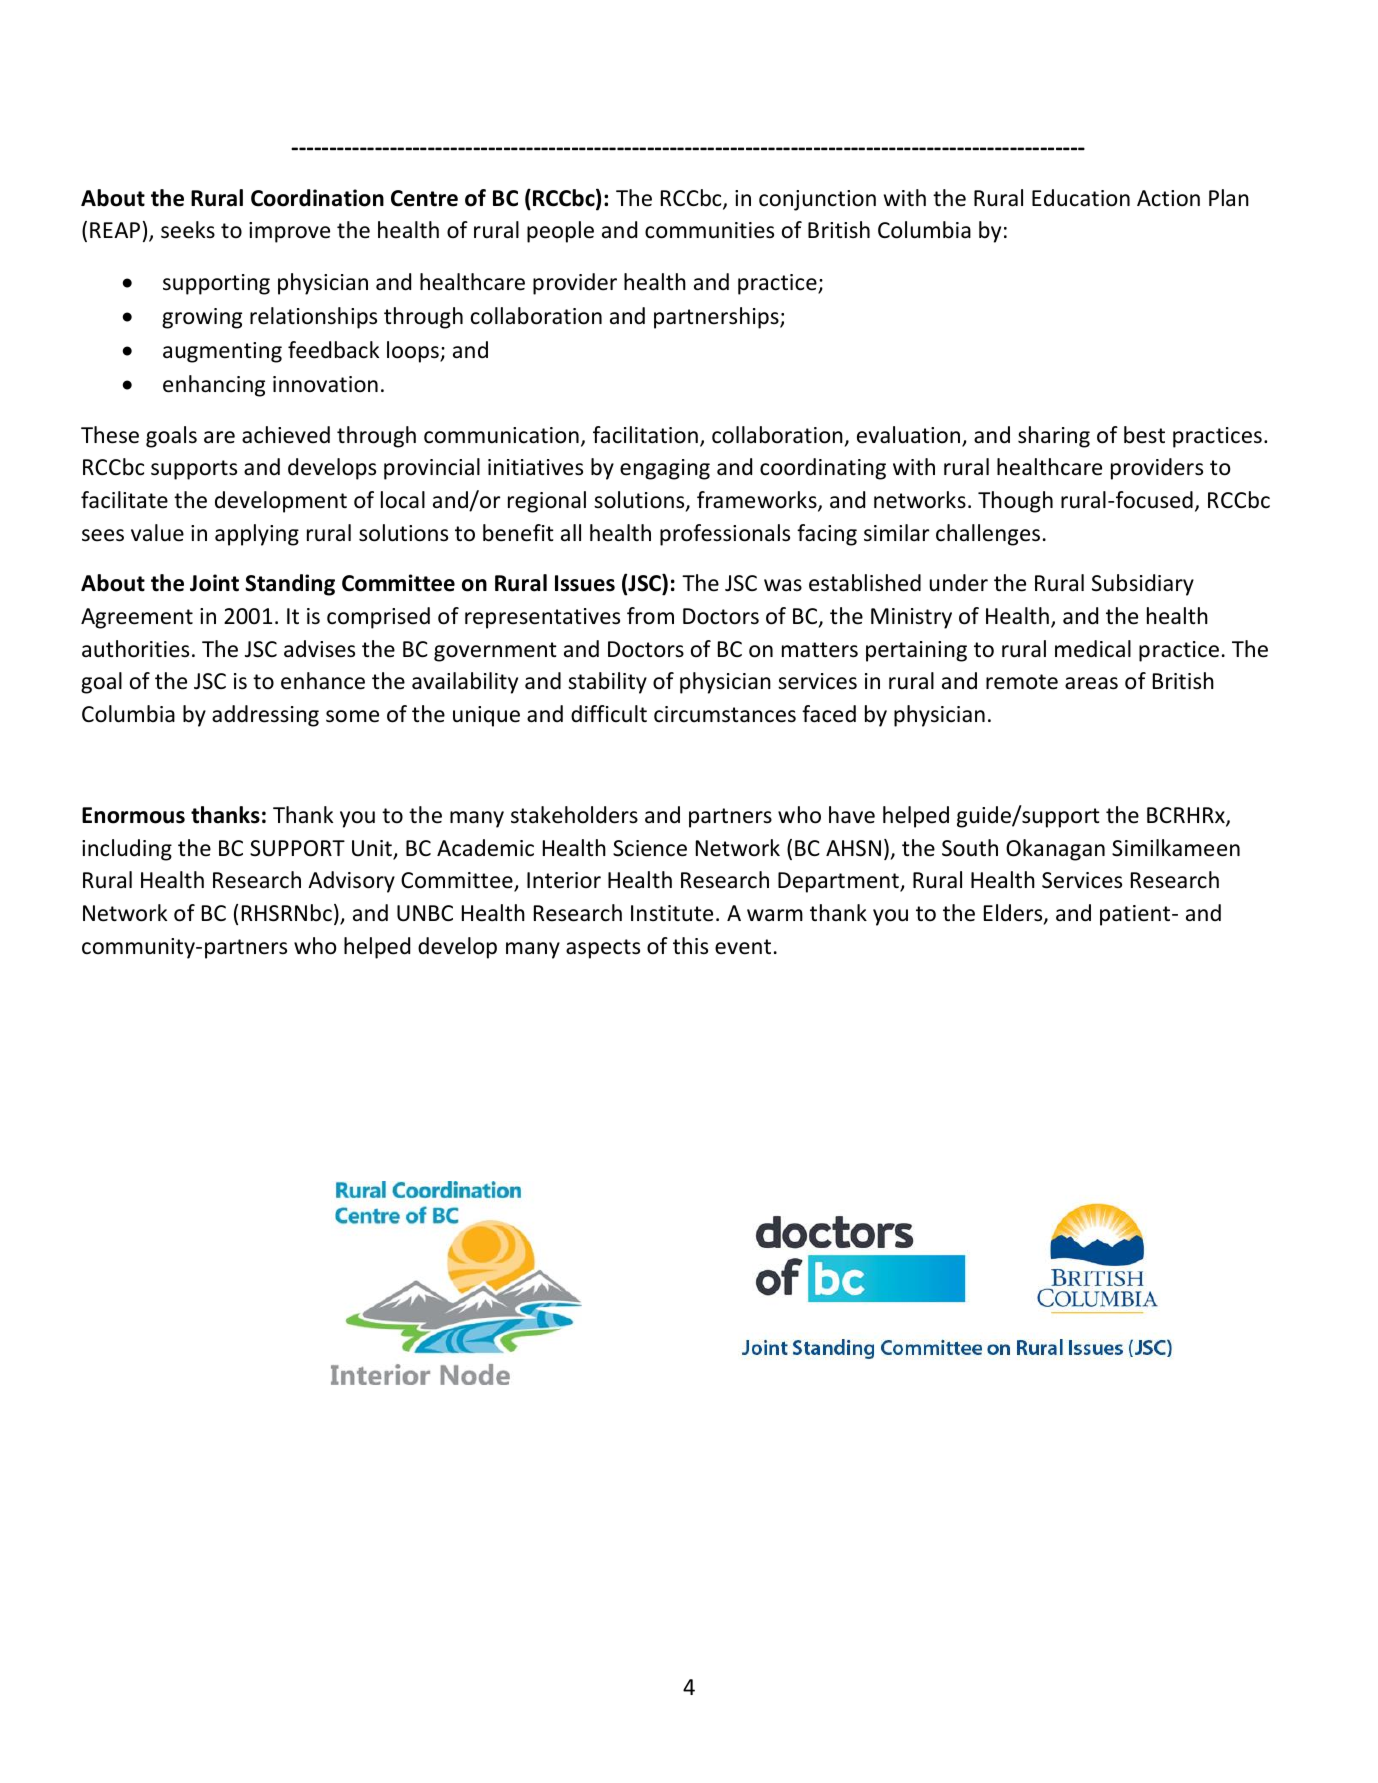 The height and width of the image is (1783, 1378). Describe the element at coordinates (351, 882) in the image. I see `Advisory` at that location.
